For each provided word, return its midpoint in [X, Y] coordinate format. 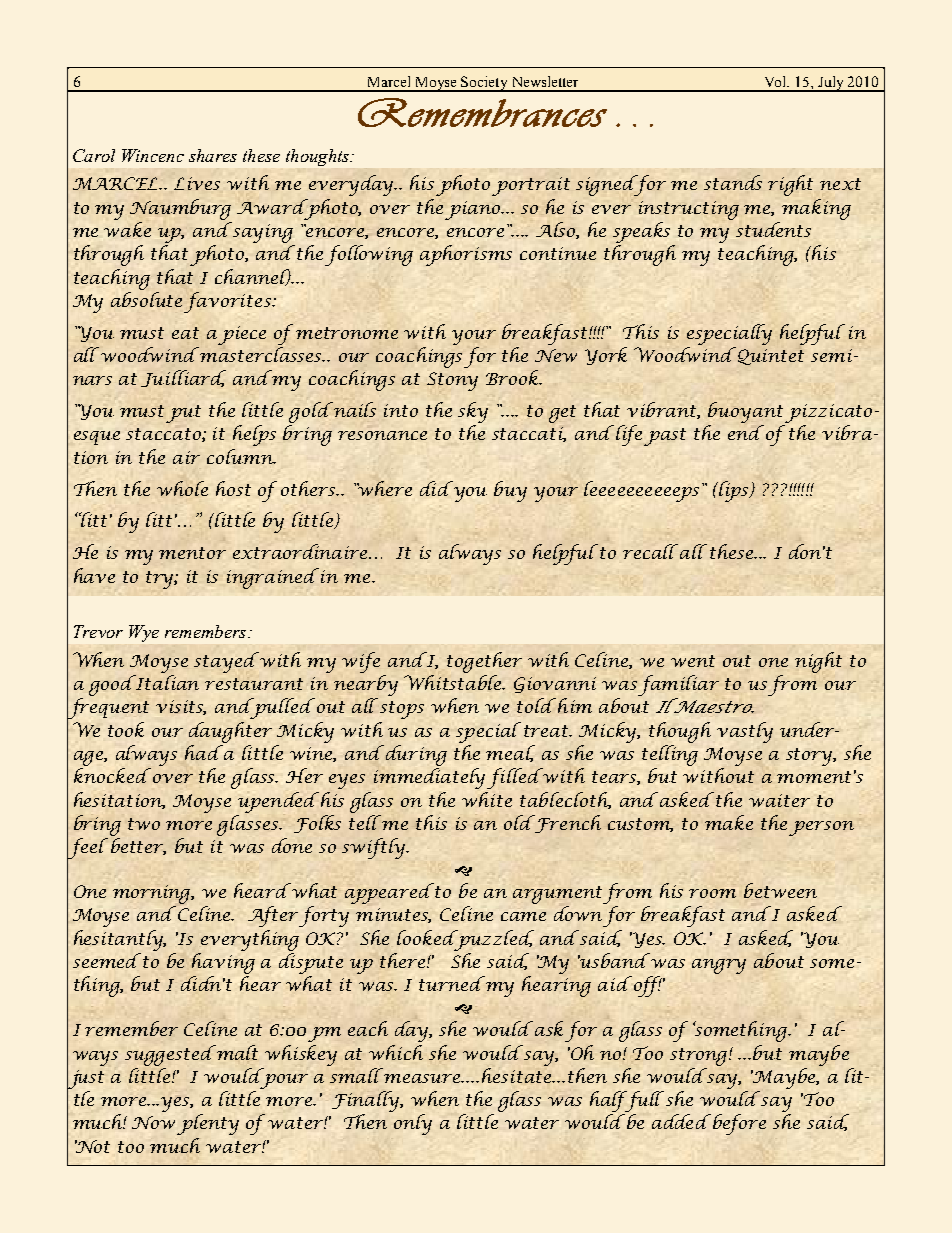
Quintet [771, 357]
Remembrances [482, 112]
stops [402, 710]
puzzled [493, 940]
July [831, 84]
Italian [166, 682]
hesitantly [120, 940]
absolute [146, 299]
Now [153, 1122]
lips [734, 491]
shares [213, 155]
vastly [745, 732]
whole [182, 488]
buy [510, 491]
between [780, 890]
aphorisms [466, 255]
